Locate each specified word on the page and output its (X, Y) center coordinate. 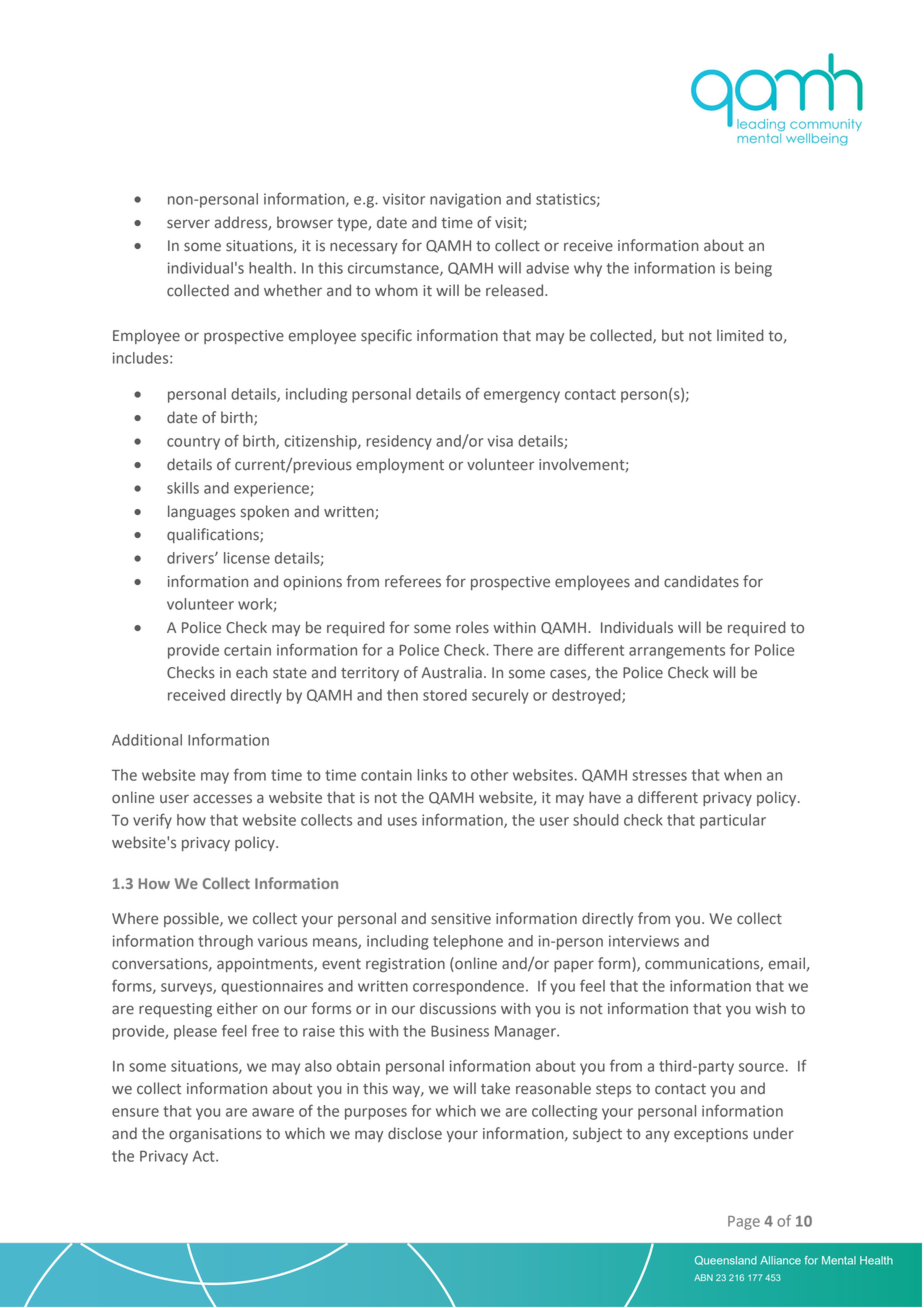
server (188, 224)
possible (192, 919)
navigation (465, 200)
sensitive (461, 919)
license (247, 558)
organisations (215, 1135)
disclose (415, 1133)
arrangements (677, 652)
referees (413, 581)
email (787, 963)
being (753, 269)
